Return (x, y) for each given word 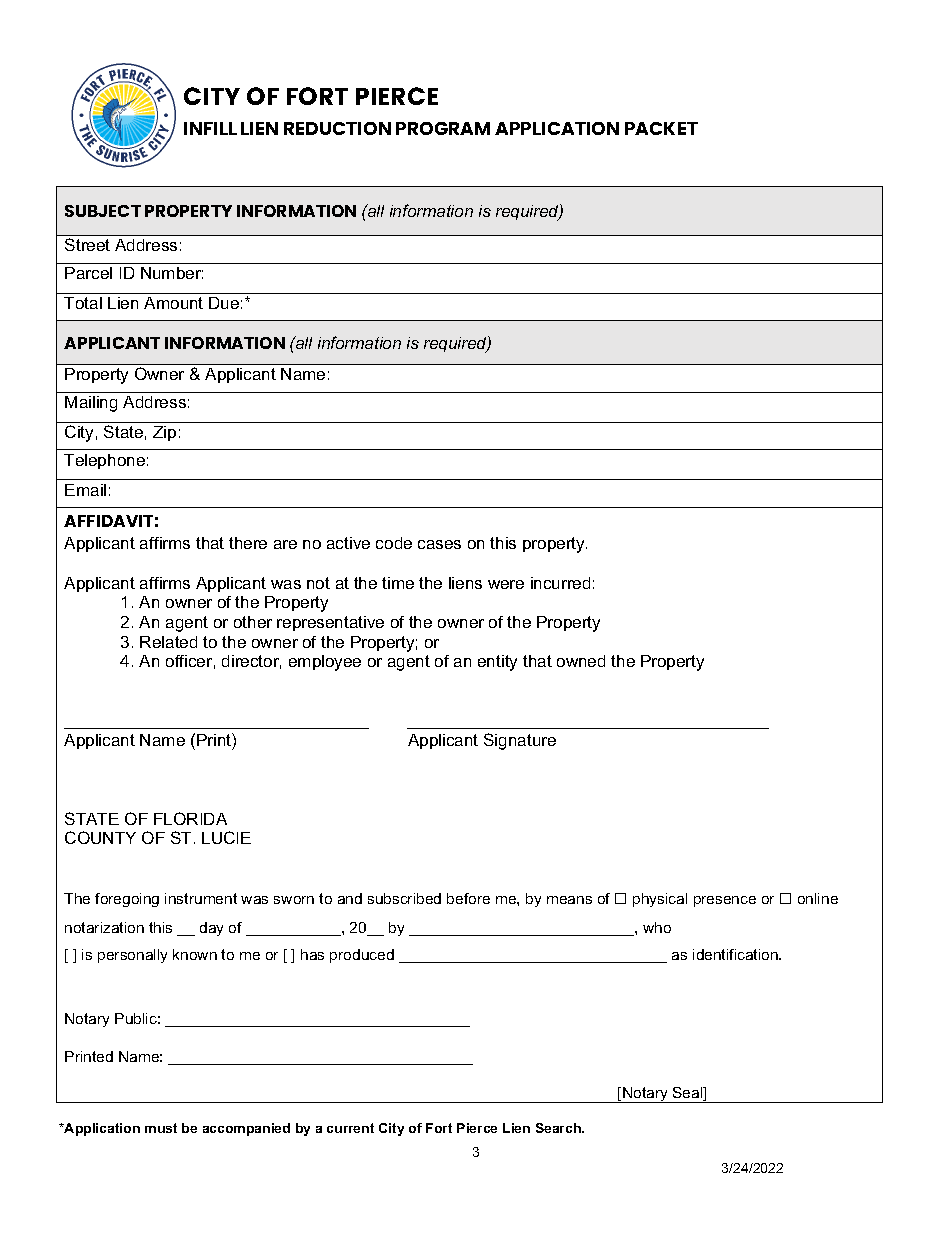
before (468, 898)
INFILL (210, 128)
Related (168, 642)
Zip (164, 433)
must (161, 1128)
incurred (560, 583)
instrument (201, 898)
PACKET (661, 128)
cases (439, 544)
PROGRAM (443, 128)
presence (725, 901)
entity (497, 663)
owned (581, 661)
